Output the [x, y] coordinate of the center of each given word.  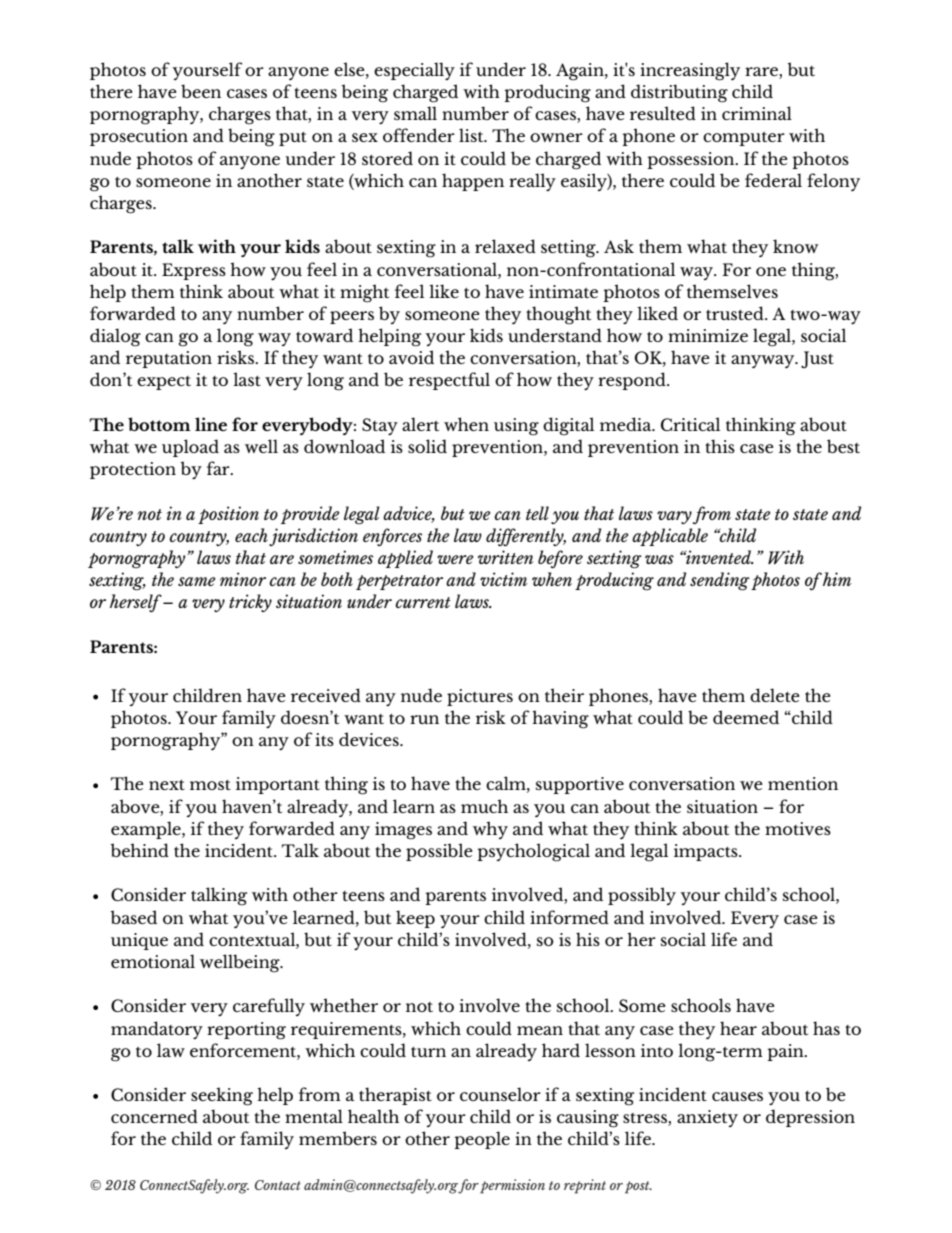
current [423, 602]
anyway [764, 361]
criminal [757, 113]
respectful [449, 381]
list [472, 135]
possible [439, 852]
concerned [154, 1116]
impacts [707, 852]
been [201, 91]
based [133, 917]
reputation [169, 359]
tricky [250, 603]
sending [720, 581]
